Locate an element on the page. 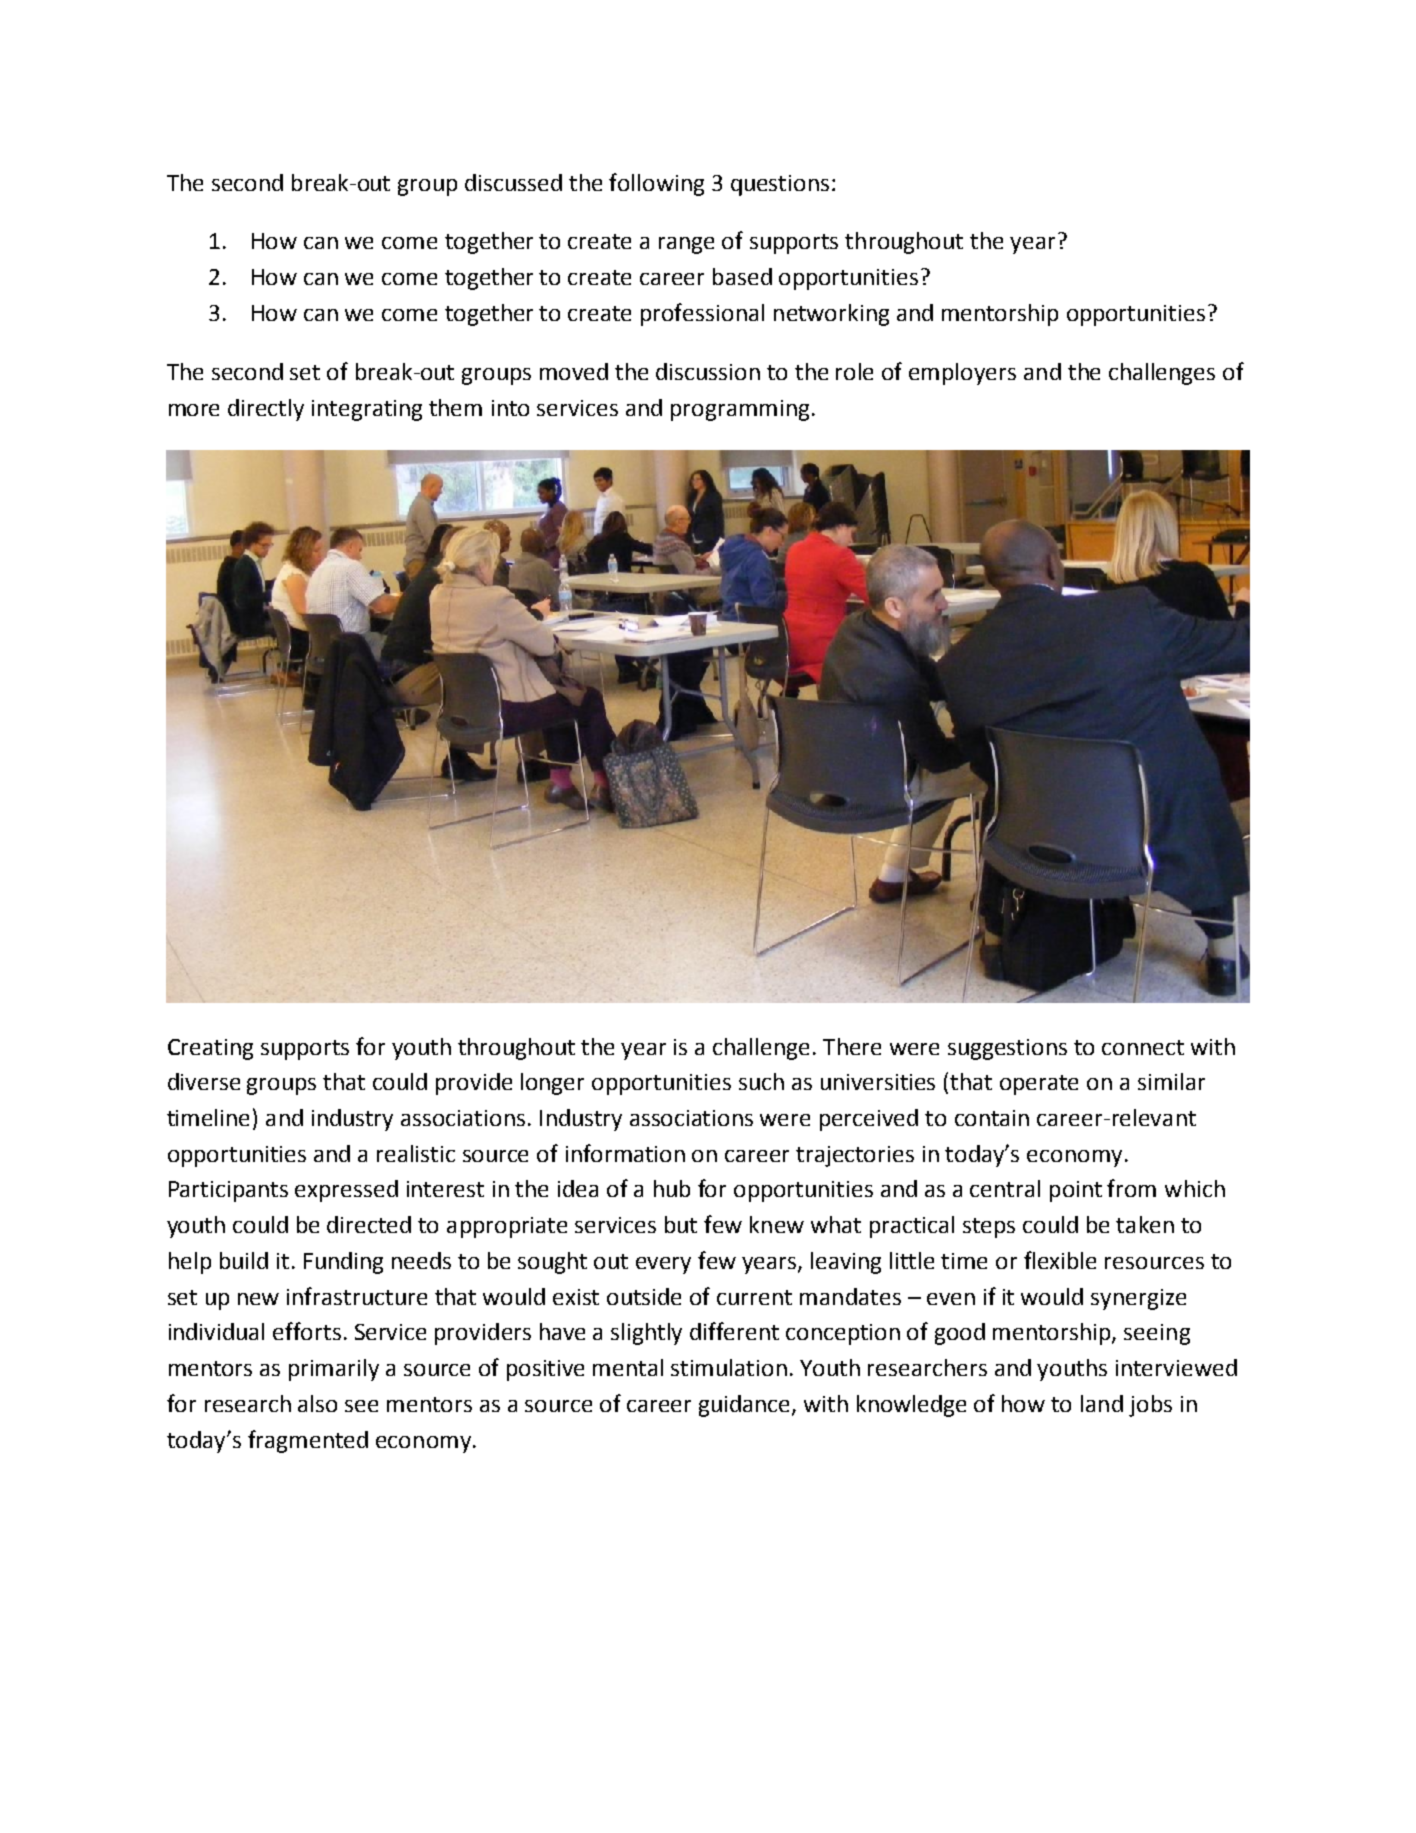  connect is located at coordinates (1143, 1047).
